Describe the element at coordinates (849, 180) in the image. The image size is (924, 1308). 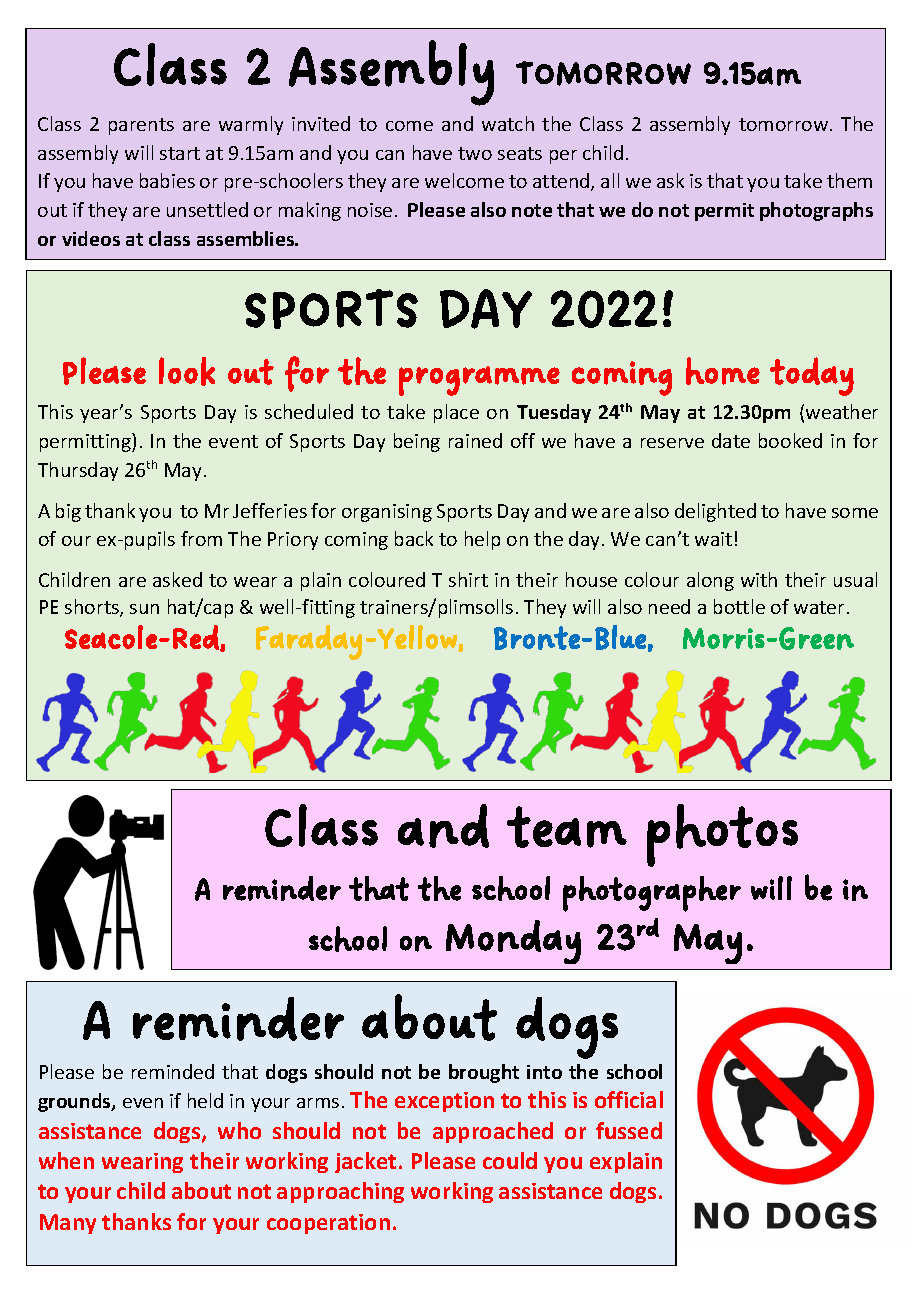
I see `them` at that location.
